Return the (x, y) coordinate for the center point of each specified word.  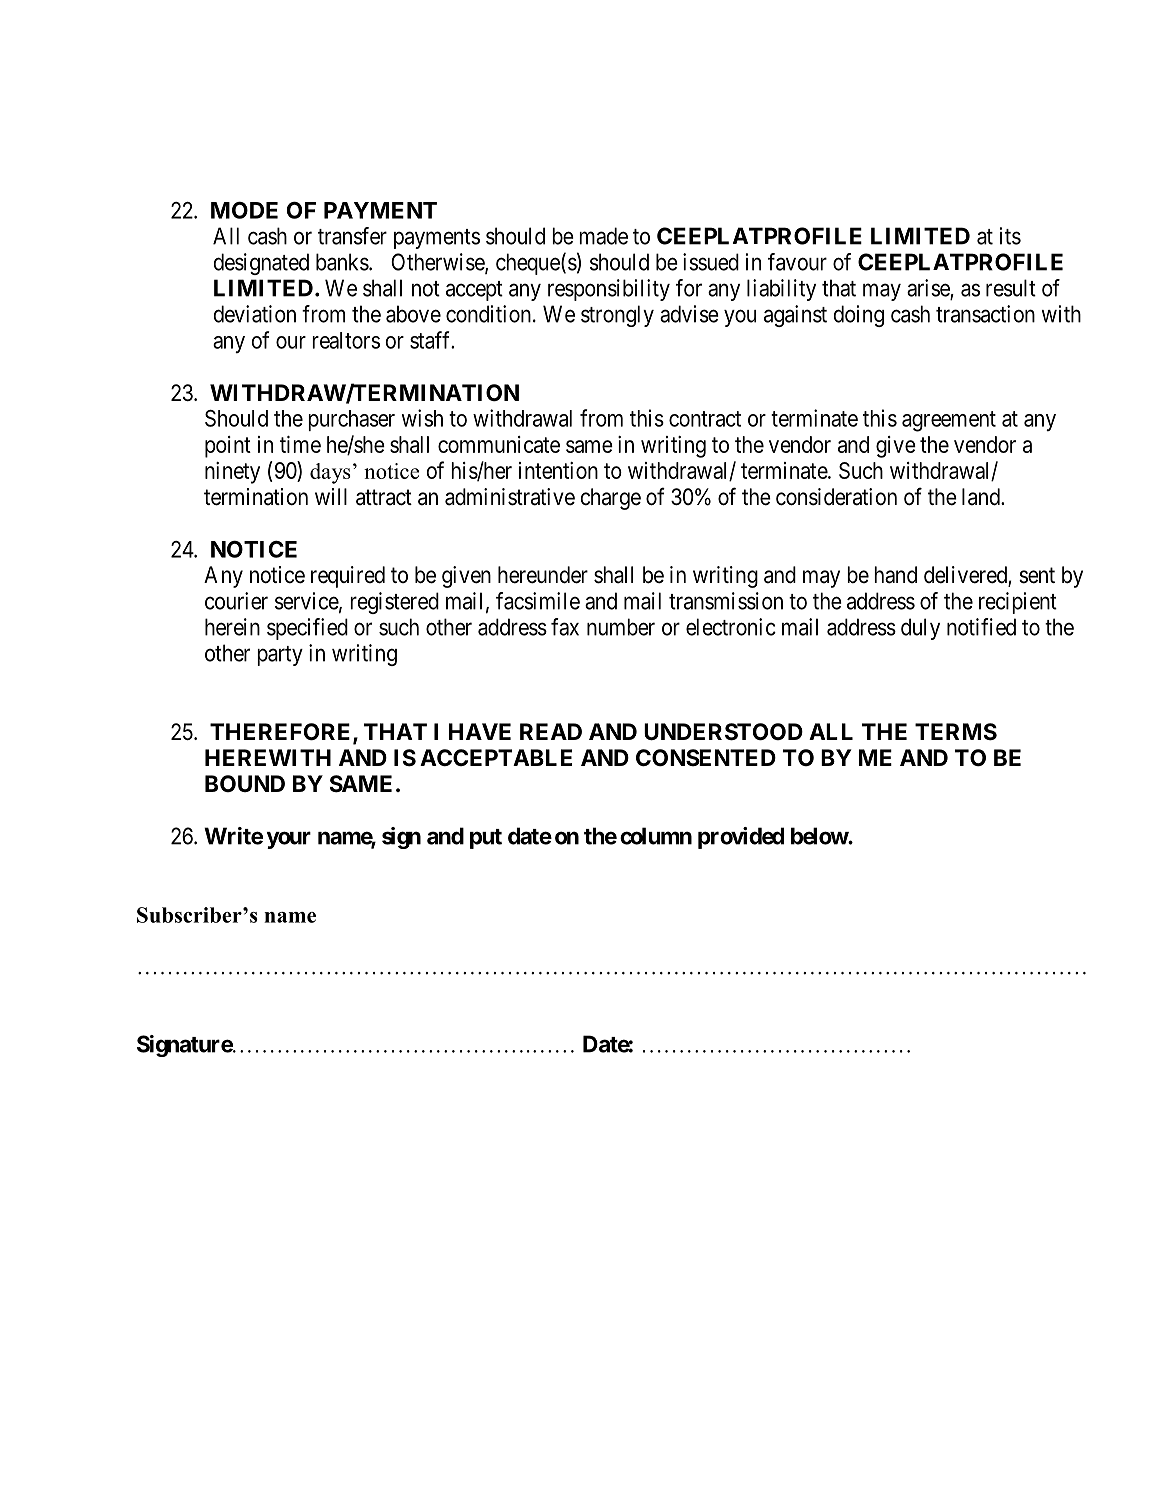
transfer (352, 236)
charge (611, 499)
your (289, 840)
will (331, 496)
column (656, 836)
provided (741, 838)
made (603, 236)
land (982, 497)
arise (929, 289)
